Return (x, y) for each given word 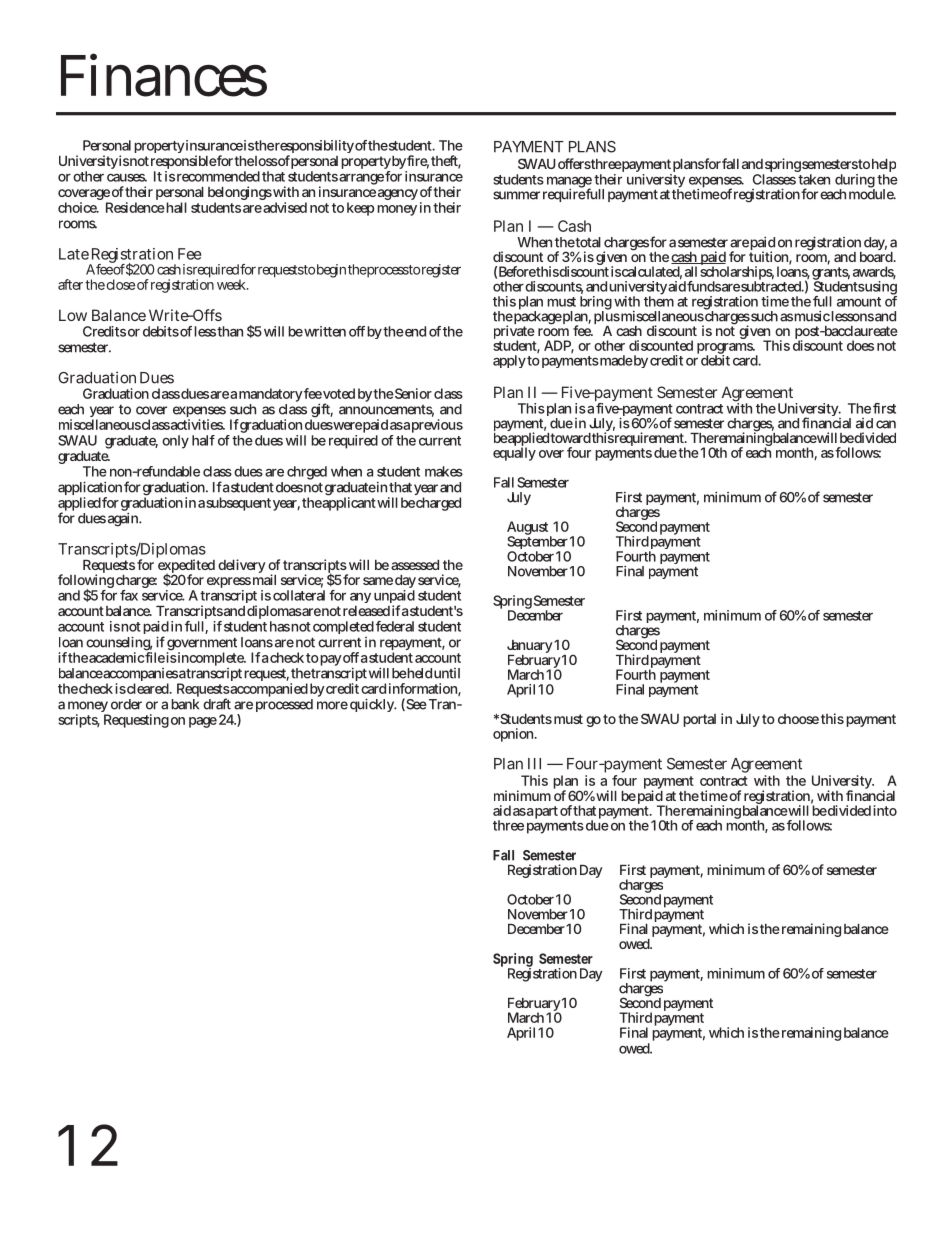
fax (129, 595)
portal (699, 720)
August (527, 529)
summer (516, 195)
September (538, 543)
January (530, 648)
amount (859, 302)
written (324, 331)
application (90, 489)
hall (175, 207)
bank (185, 704)
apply (509, 361)
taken (814, 179)
